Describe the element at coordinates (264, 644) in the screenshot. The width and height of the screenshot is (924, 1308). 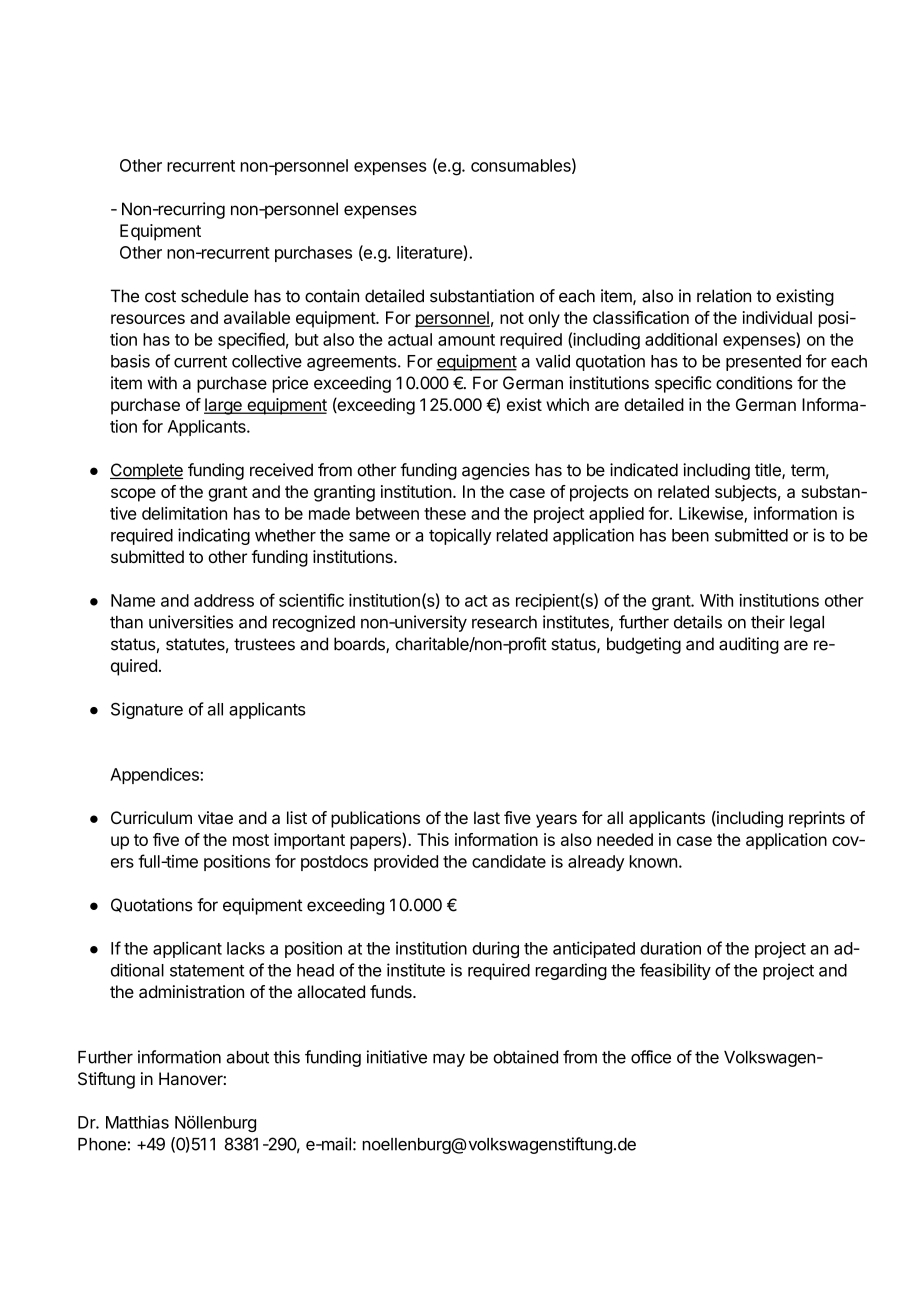
I see `trustees` at that location.
